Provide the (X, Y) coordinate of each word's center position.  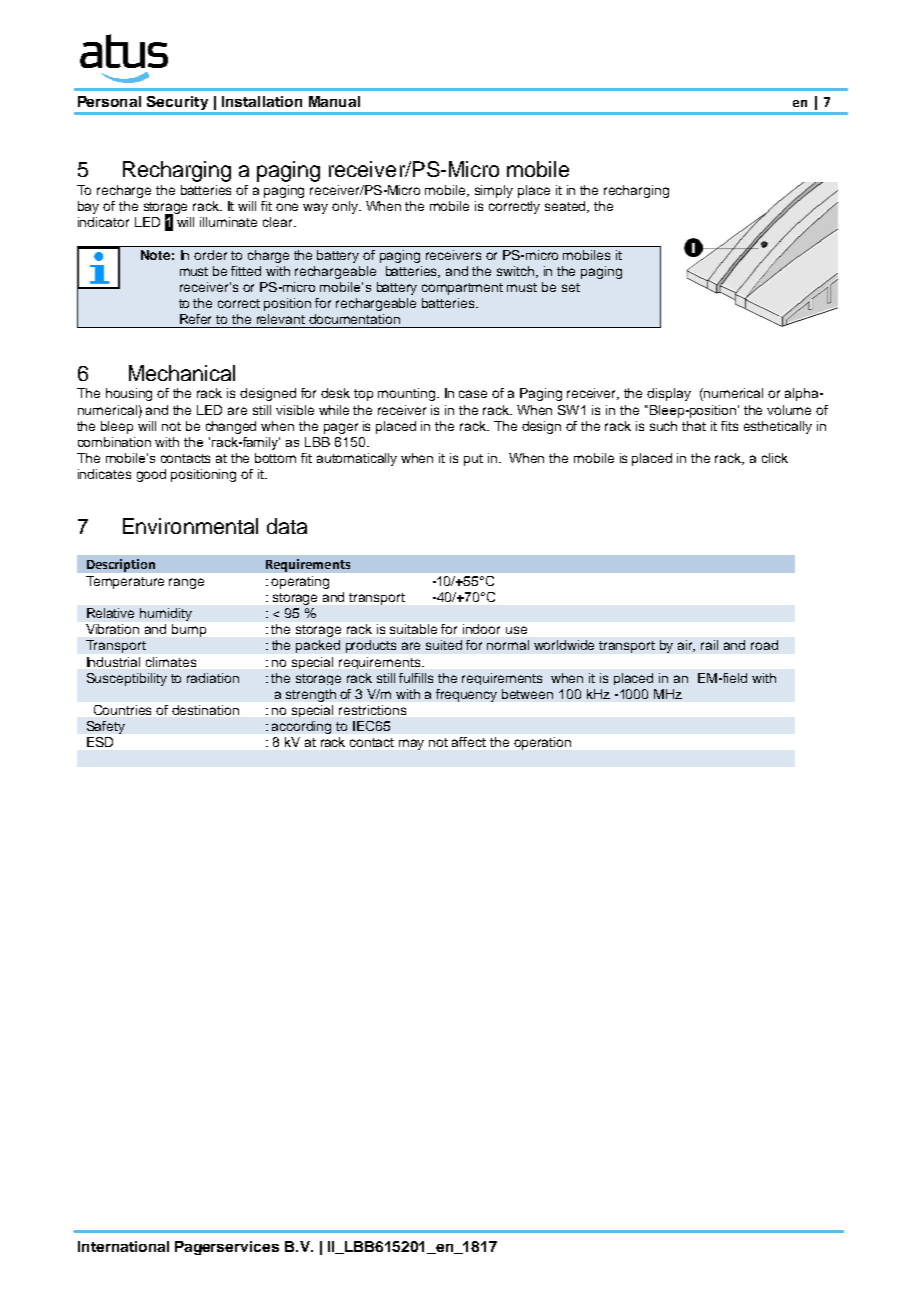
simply (494, 191)
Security (177, 103)
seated (567, 207)
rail (709, 645)
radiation (213, 678)
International (123, 1246)
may (411, 744)
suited (444, 645)
